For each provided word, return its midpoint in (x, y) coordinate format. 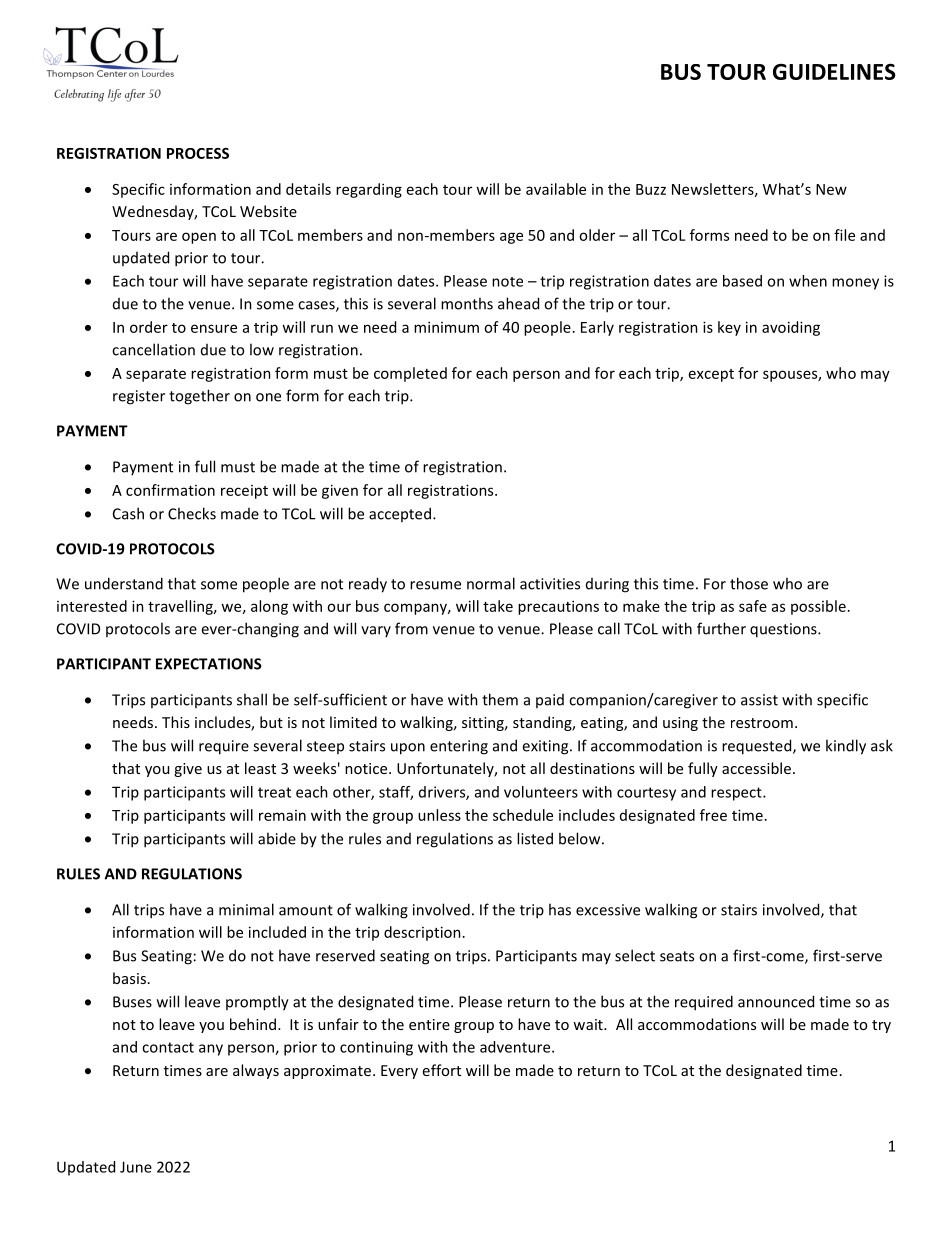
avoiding (791, 328)
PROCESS (198, 153)
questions (784, 630)
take (498, 606)
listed (535, 838)
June (136, 1167)
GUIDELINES (834, 71)
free (713, 815)
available (556, 189)
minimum (446, 327)
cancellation (153, 349)
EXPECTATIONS (209, 664)
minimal (246, 909)
